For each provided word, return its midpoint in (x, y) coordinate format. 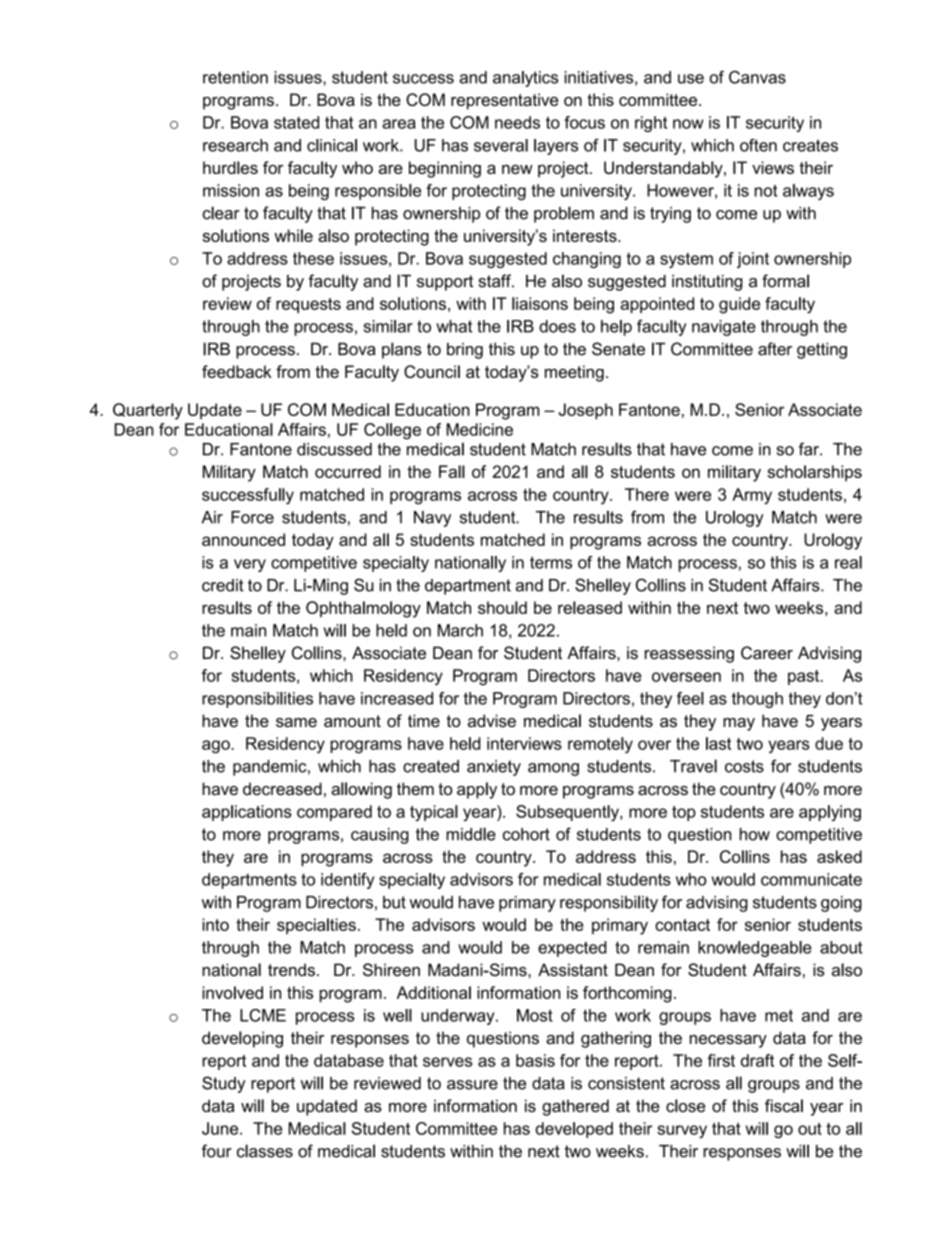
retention (235, 77)
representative (504, 101)
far (810, 449)
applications (247, 813)
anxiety (494, 768)
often (758, 145)
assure (472, 1085)
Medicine (479, 429)
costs (744, 766)
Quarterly (148, 411)
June (221, 1128)
